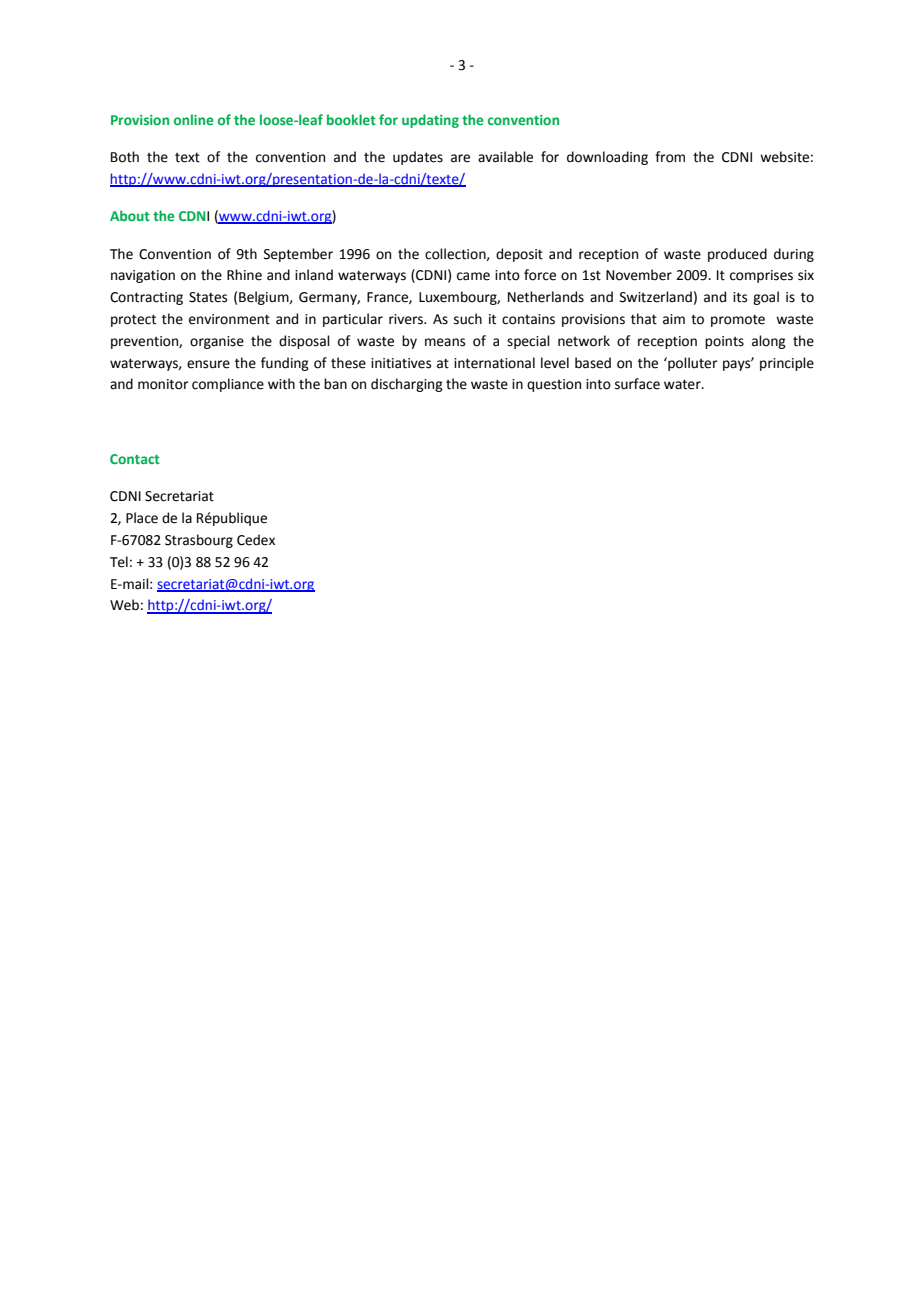  What do you see at coordinates (130, 215) in the image?
I see `About` at bounding box center [130, 215].
